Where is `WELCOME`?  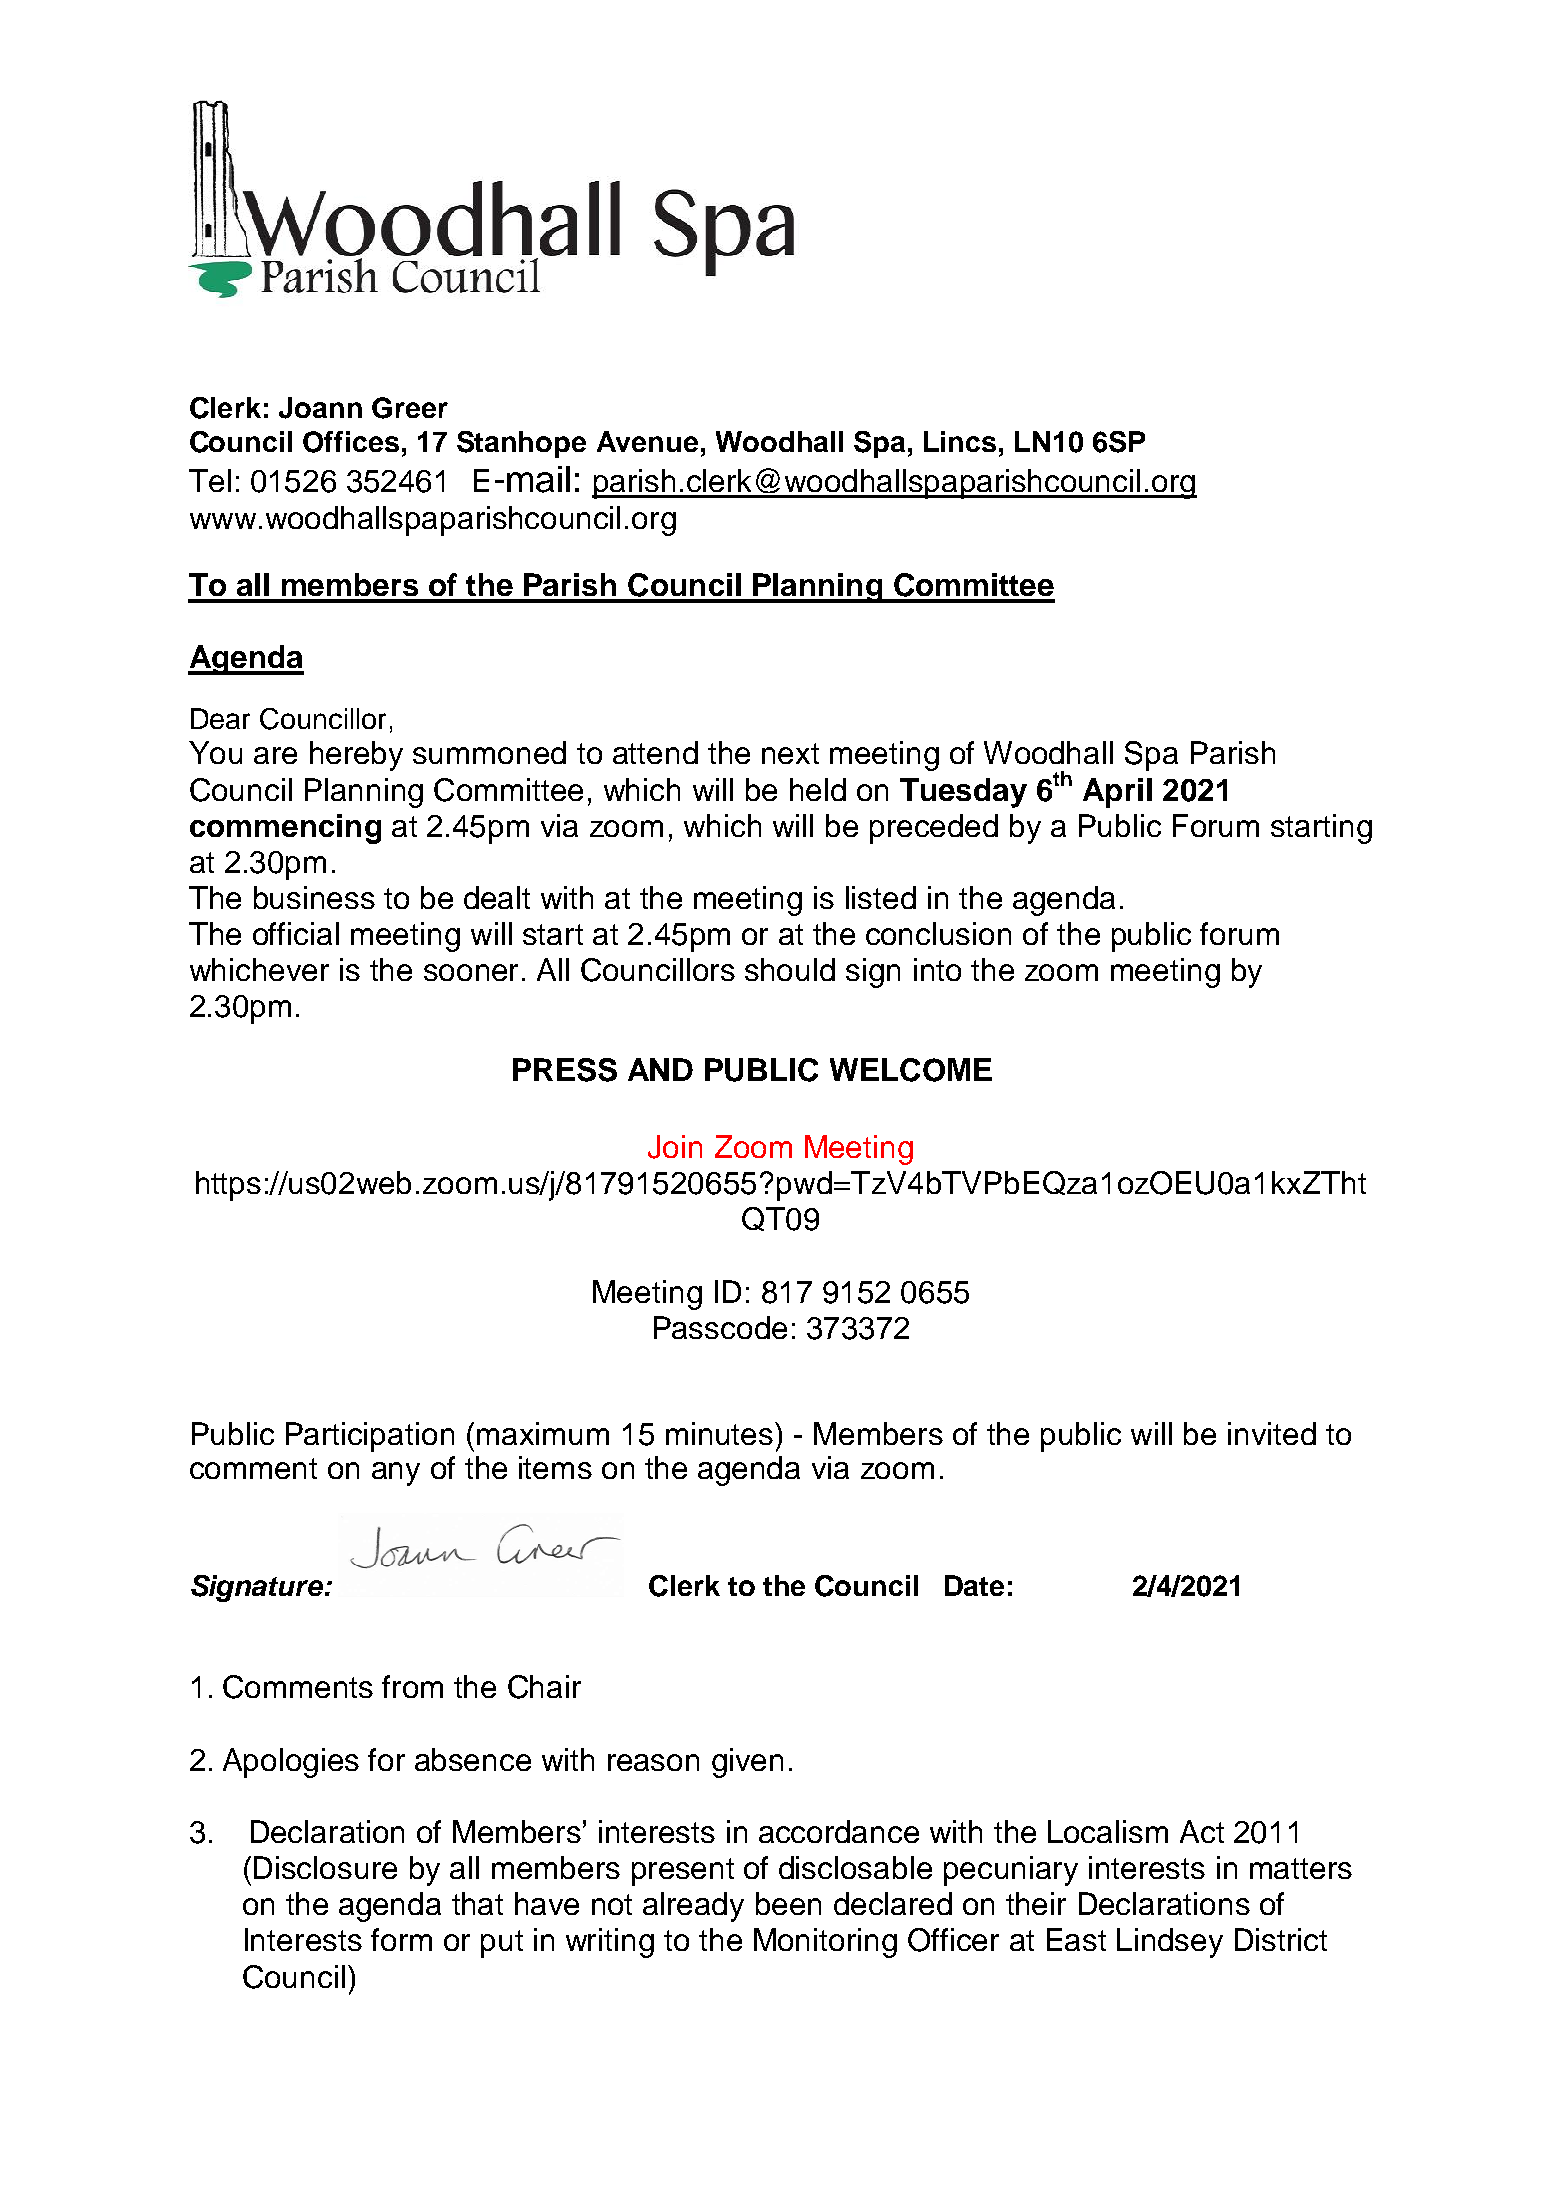
WELCOME is located at coordinates (911, 1070).
